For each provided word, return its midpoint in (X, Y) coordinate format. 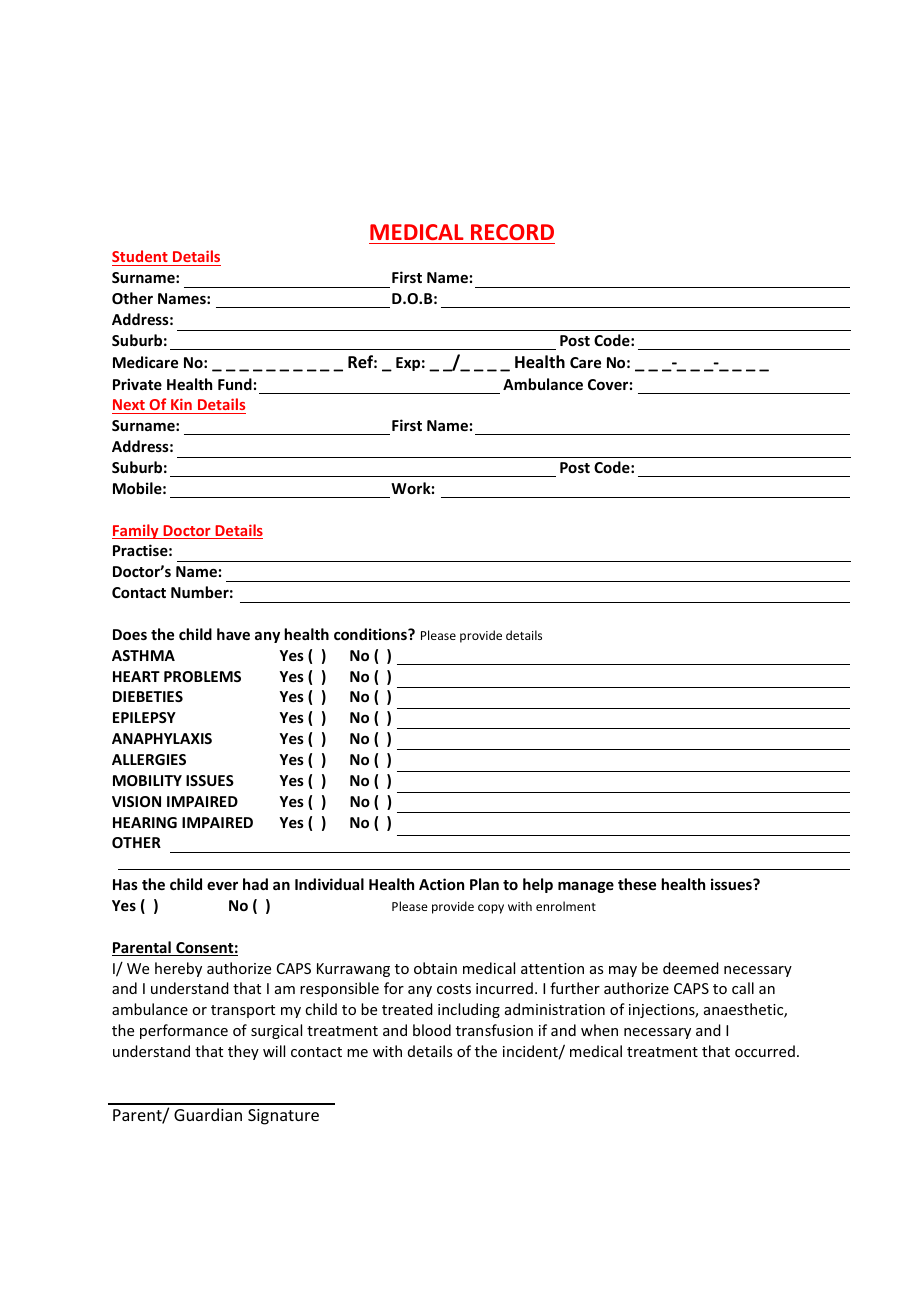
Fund (235, 384)
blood (432, 1030)
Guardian (208, 1114)
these (637, 884)
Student (141, 258)
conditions (371, 634)
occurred (765, 1051)
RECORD (512, 232)
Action (441, 884)
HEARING (145, 822)
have (233, 634)
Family (136, 531)
